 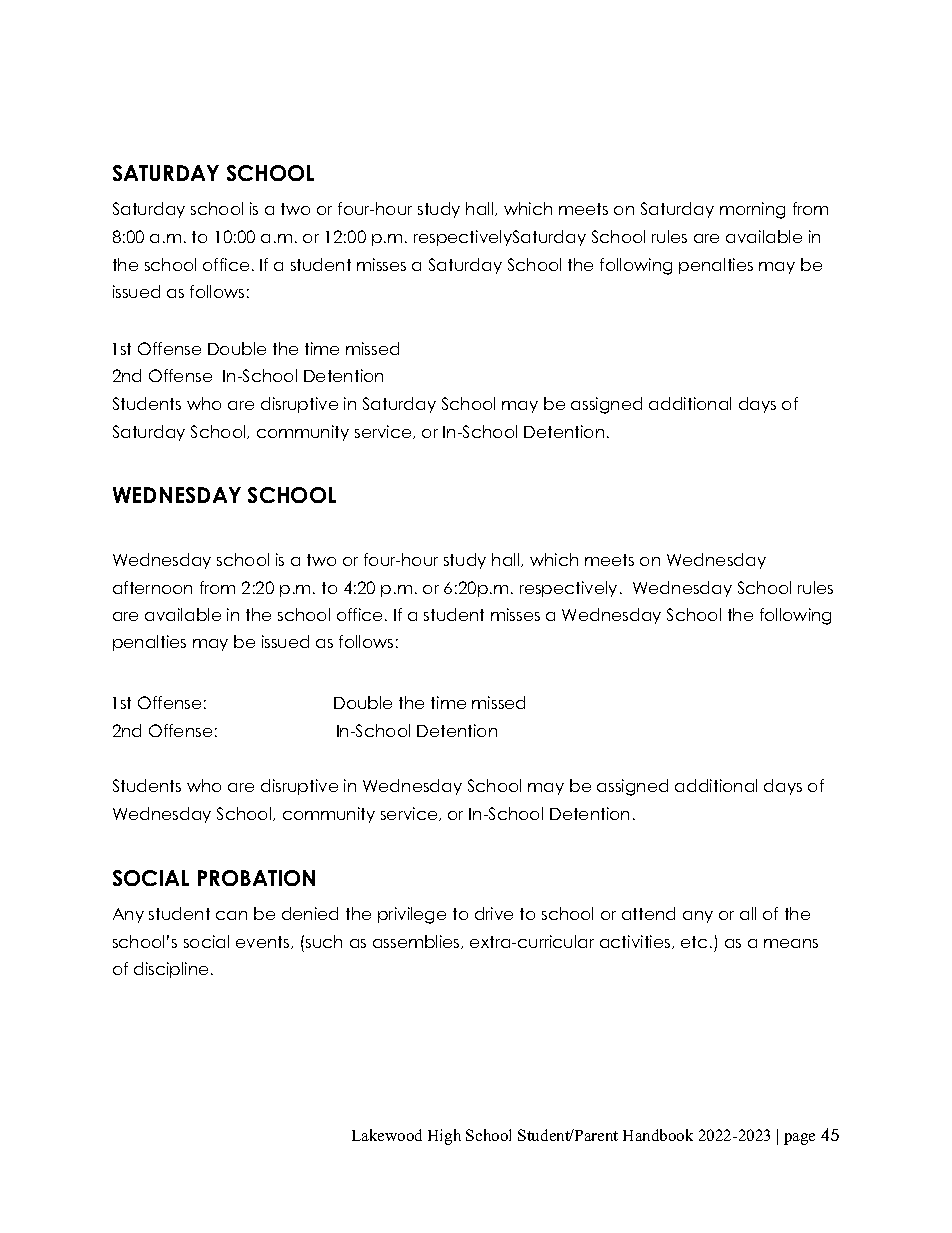 What do you see at coordinates (444, 1137) in the document?
I see `High` at bounding box center [444, 1137].
